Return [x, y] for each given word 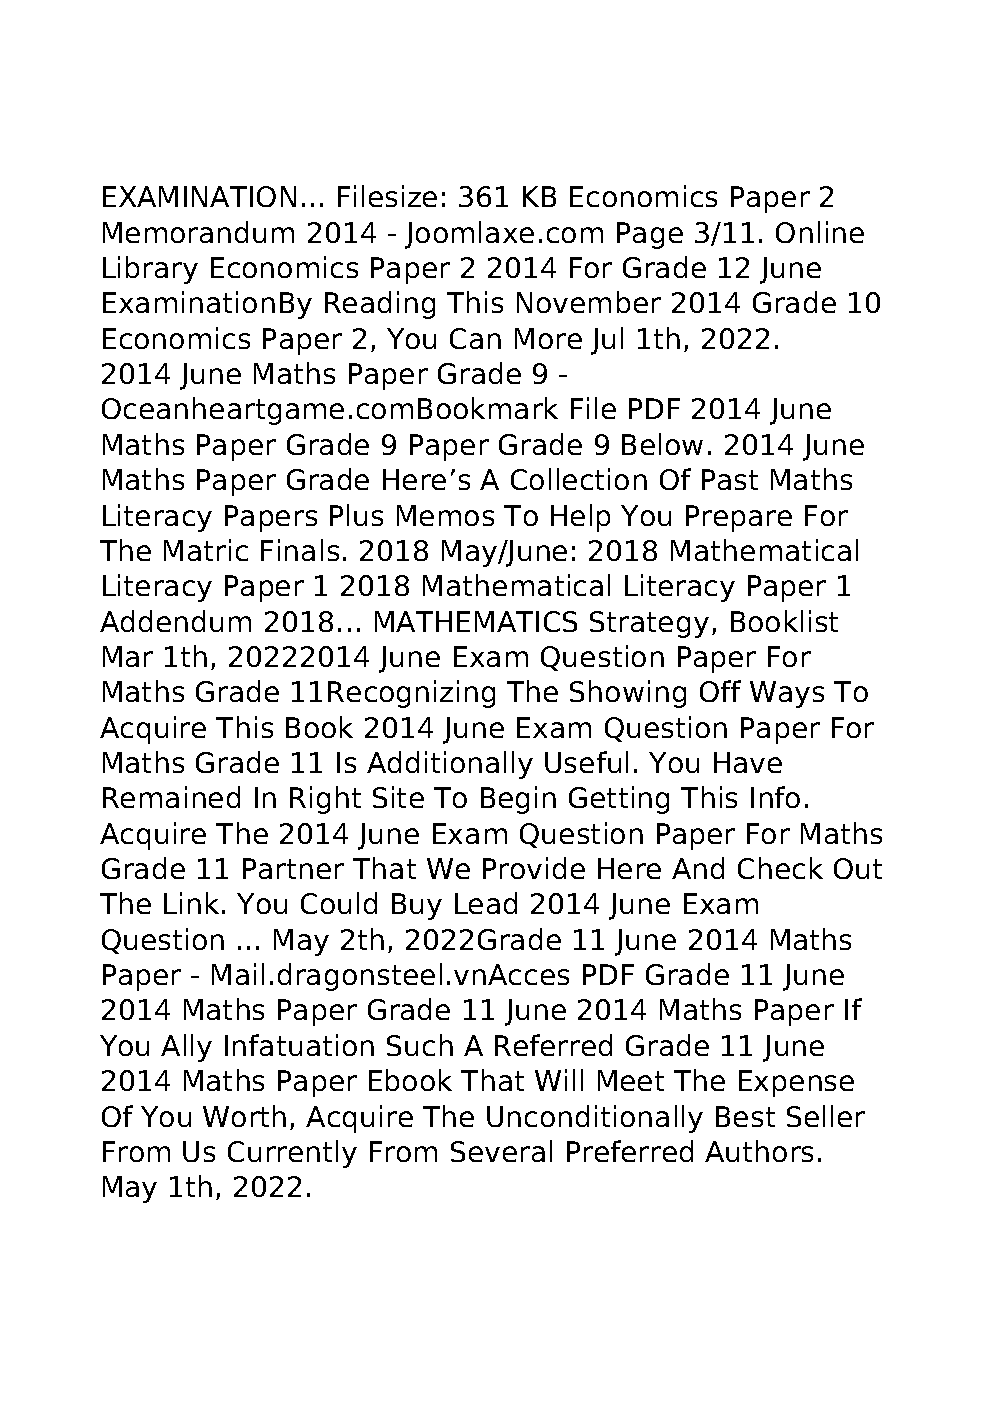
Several [501, 1151]
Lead [486, 903]
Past [730, 479]
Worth [244, 1116]
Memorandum [198, 232]
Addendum [175, 621]
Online [820, 232]
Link [191, 903]
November [589, 302]
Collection [579, 479]
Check [780, 868]
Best [745, 1116]
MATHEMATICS [476, 621]
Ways [787, 694]
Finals [300, 550]
